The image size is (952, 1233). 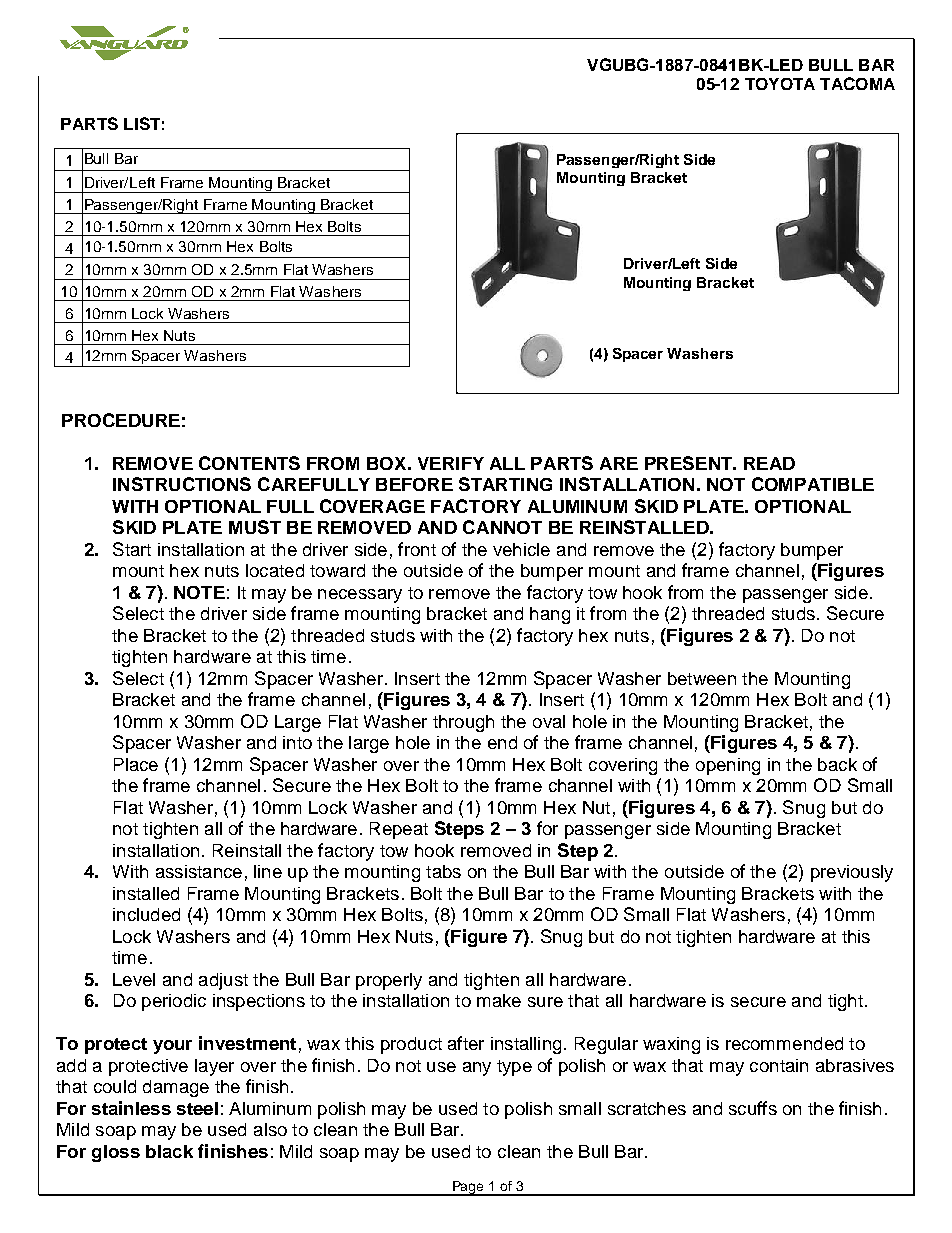 I want to click on PROCEDURE, so click(x=121, y=420).
